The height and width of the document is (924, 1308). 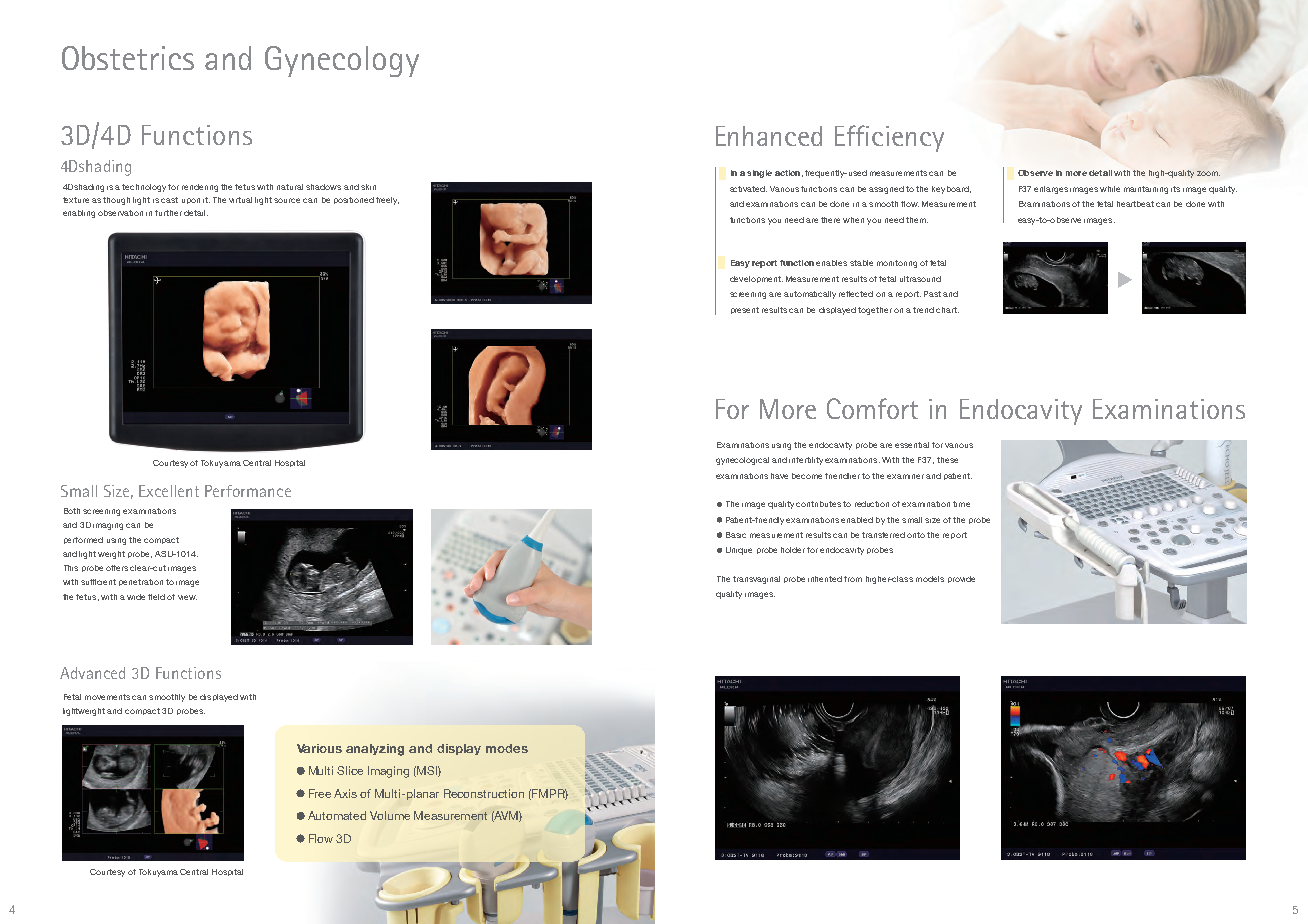 I want to click on these, so click(x=947, y=460).
